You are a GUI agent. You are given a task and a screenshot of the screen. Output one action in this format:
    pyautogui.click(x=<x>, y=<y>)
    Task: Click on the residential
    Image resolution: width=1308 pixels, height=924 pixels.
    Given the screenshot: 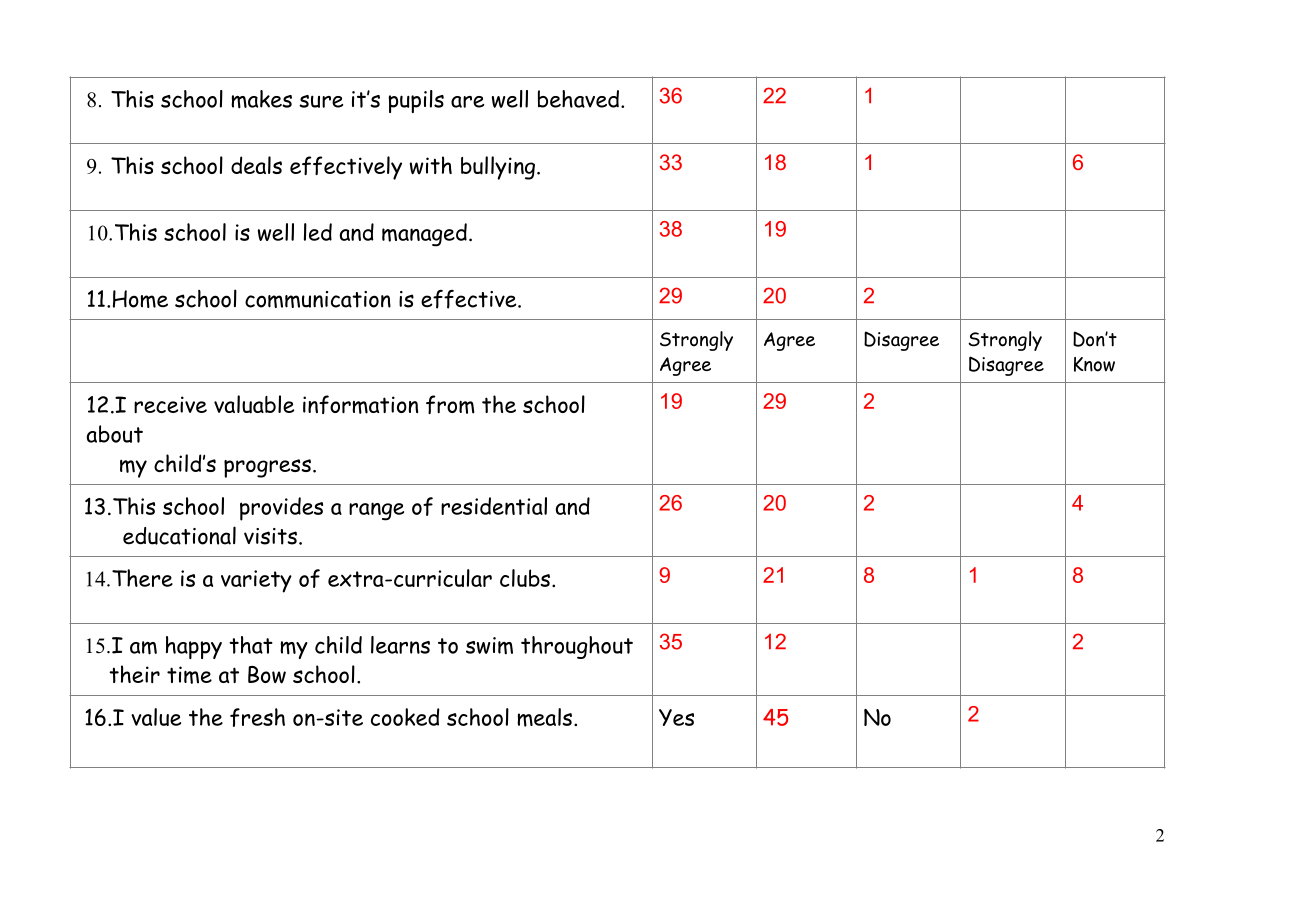 What is the action you would take?
    pyautogui.click(x=494, y=506)
